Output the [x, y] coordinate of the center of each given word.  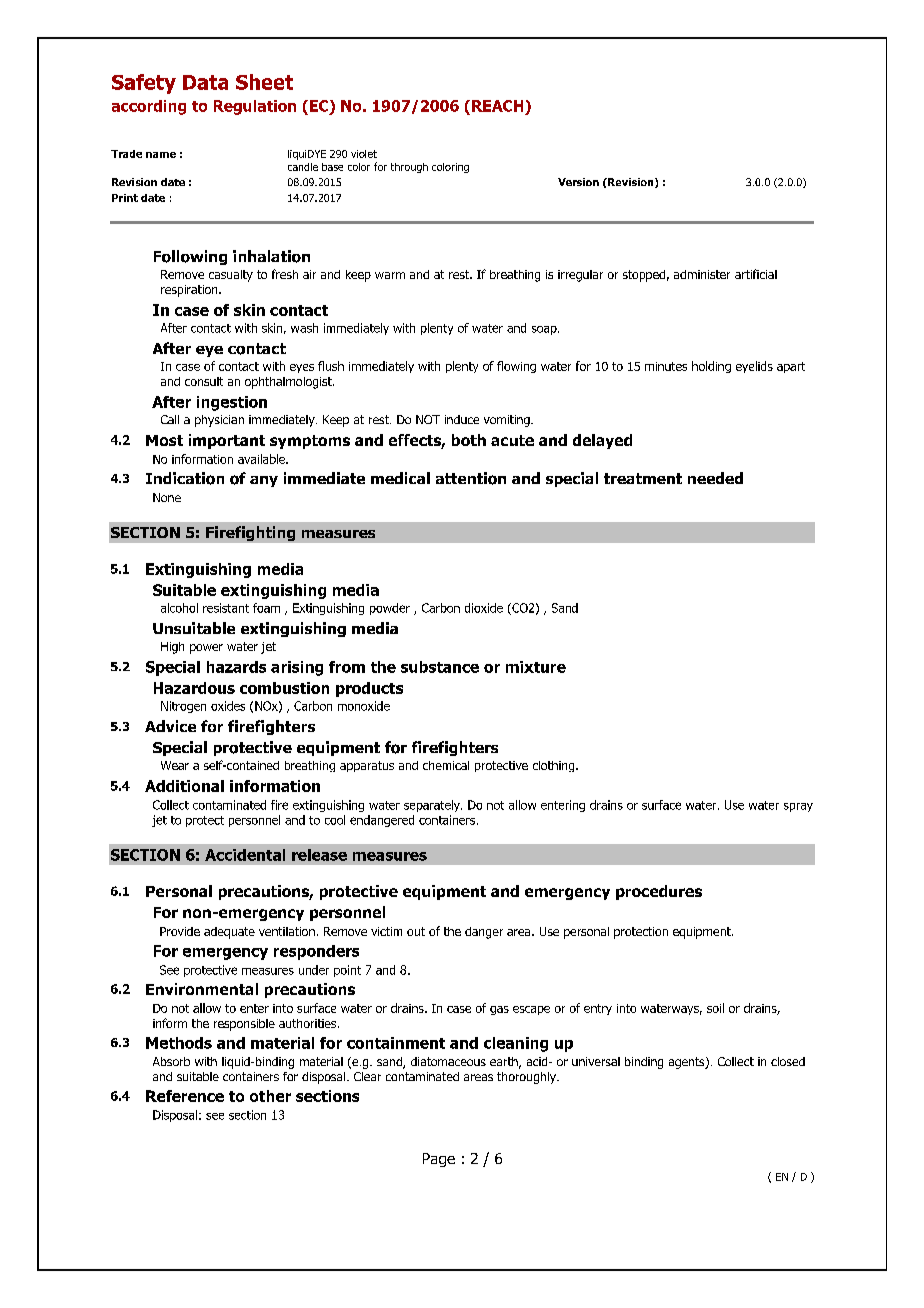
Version [578, 182]
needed [715, 478]
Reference [185, 1096]
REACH [497, 106]
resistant [226, 608]
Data [205, 82]
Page [439, 1160]
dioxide [484, 608]
